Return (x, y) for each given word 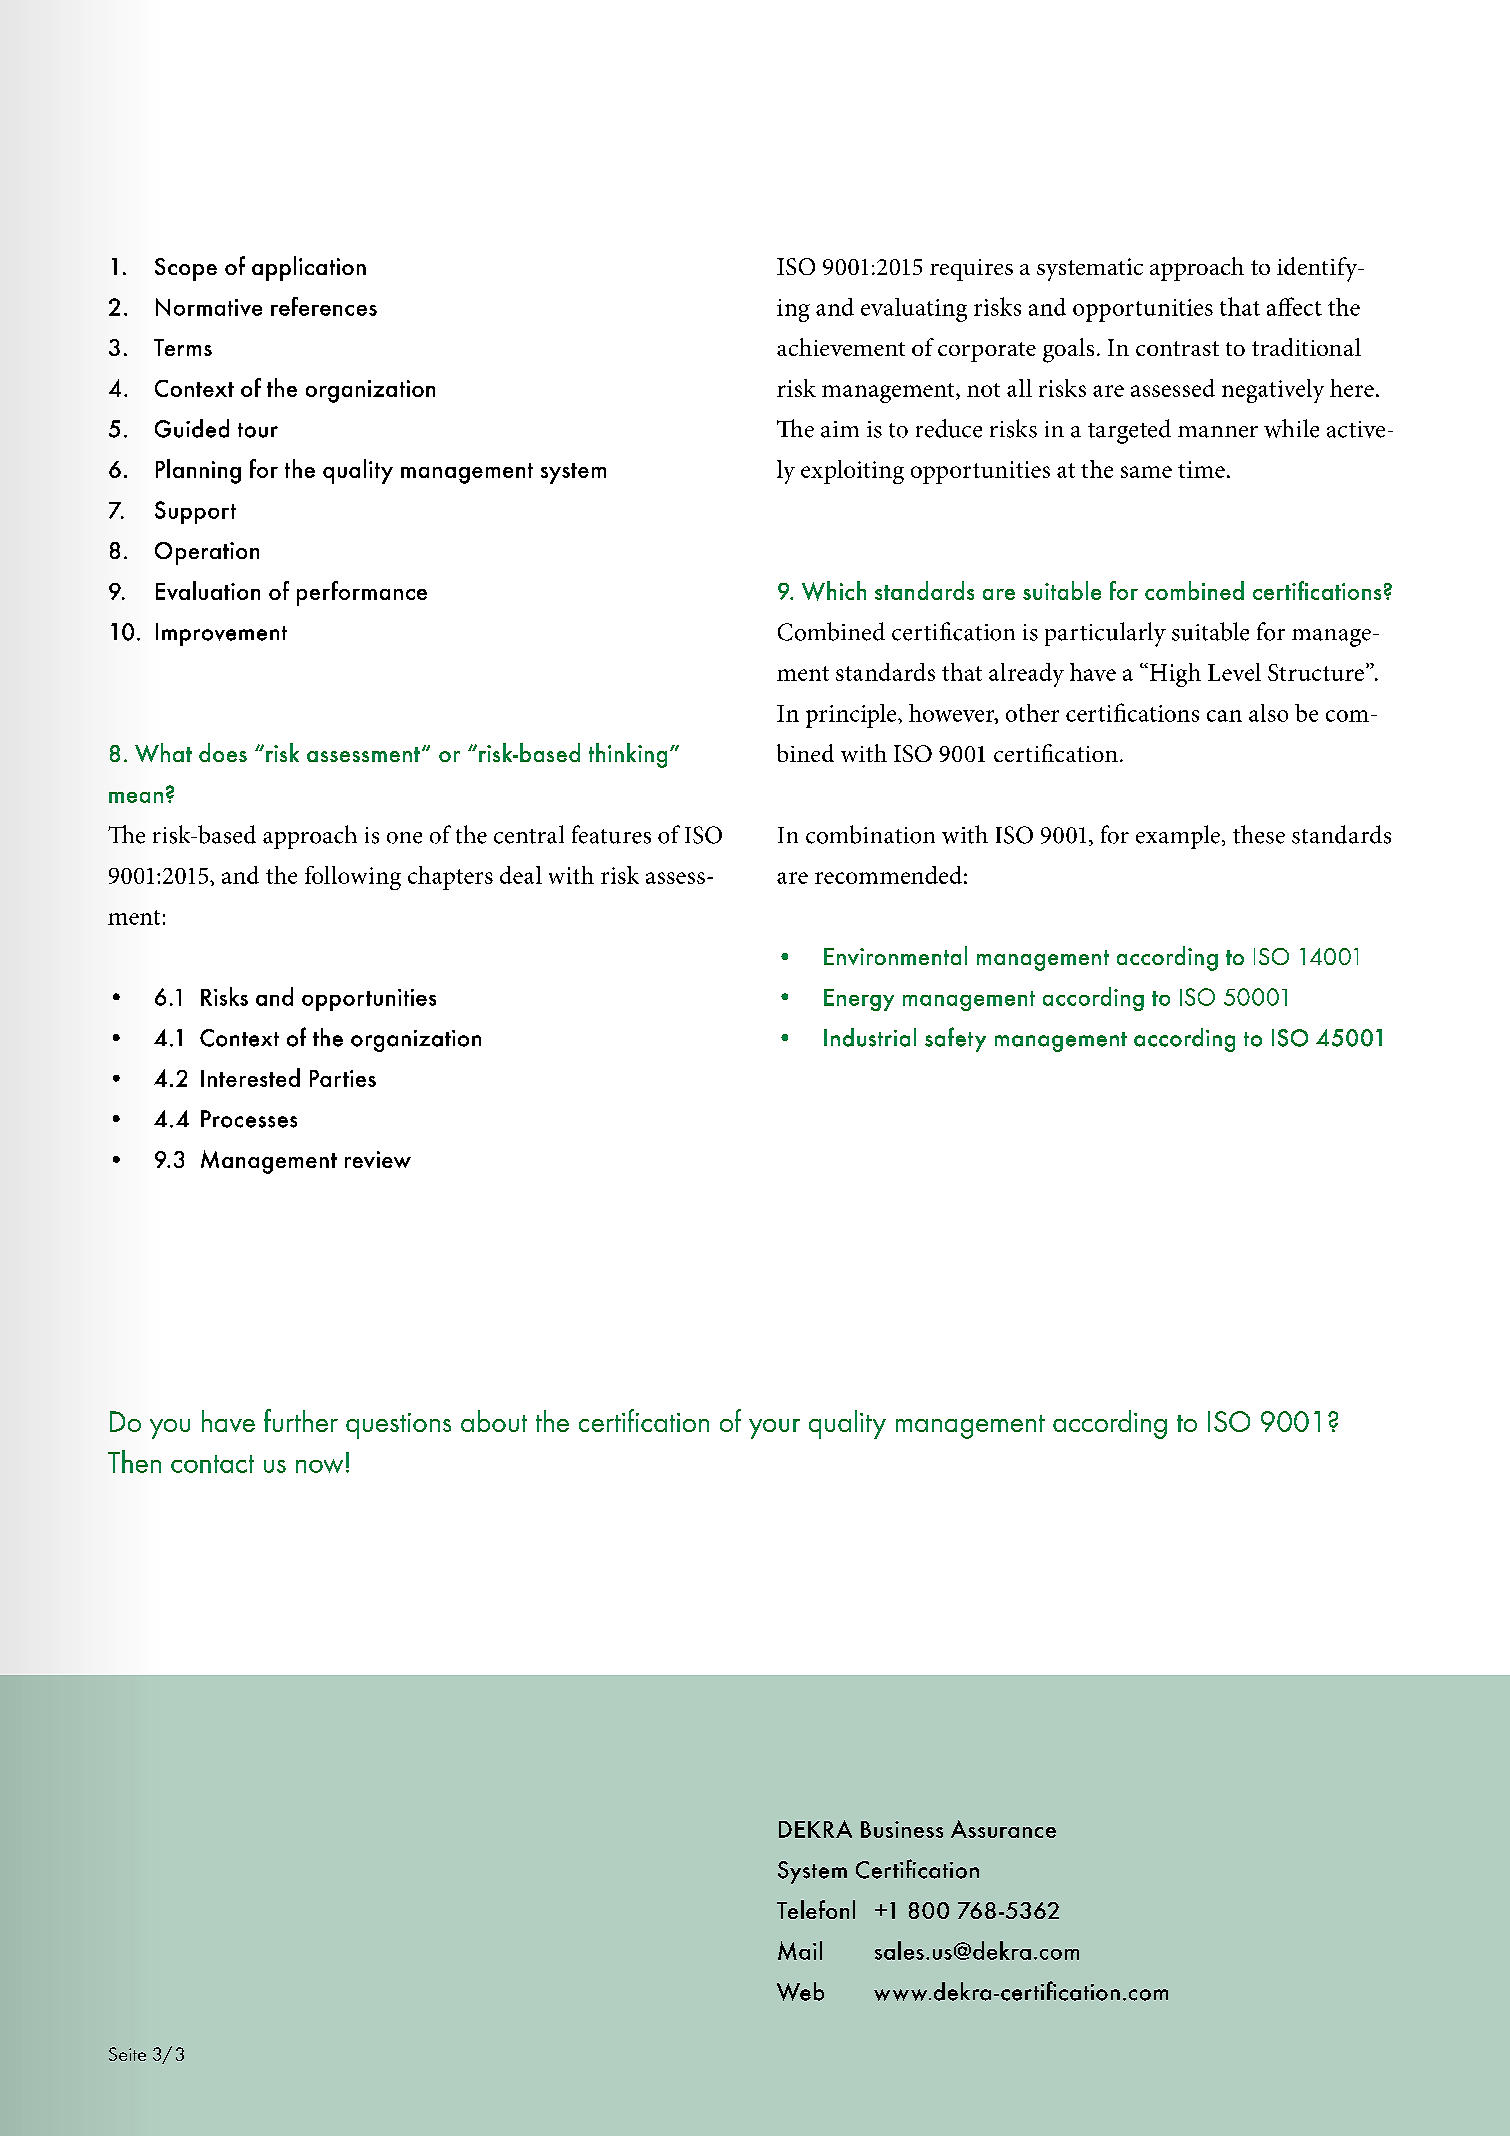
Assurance (1003, 1829)
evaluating (914, 310)
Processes (249, 1119)
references (324, 306)
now (319, 1466)
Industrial (870, 1037)
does (223, 752)
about (494, 1421)
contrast (1177, 348)
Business (902, 1829)
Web (800, 1991)
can (1224, 716)
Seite (127, 2054)
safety (955, 1039)
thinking (628, 755)
